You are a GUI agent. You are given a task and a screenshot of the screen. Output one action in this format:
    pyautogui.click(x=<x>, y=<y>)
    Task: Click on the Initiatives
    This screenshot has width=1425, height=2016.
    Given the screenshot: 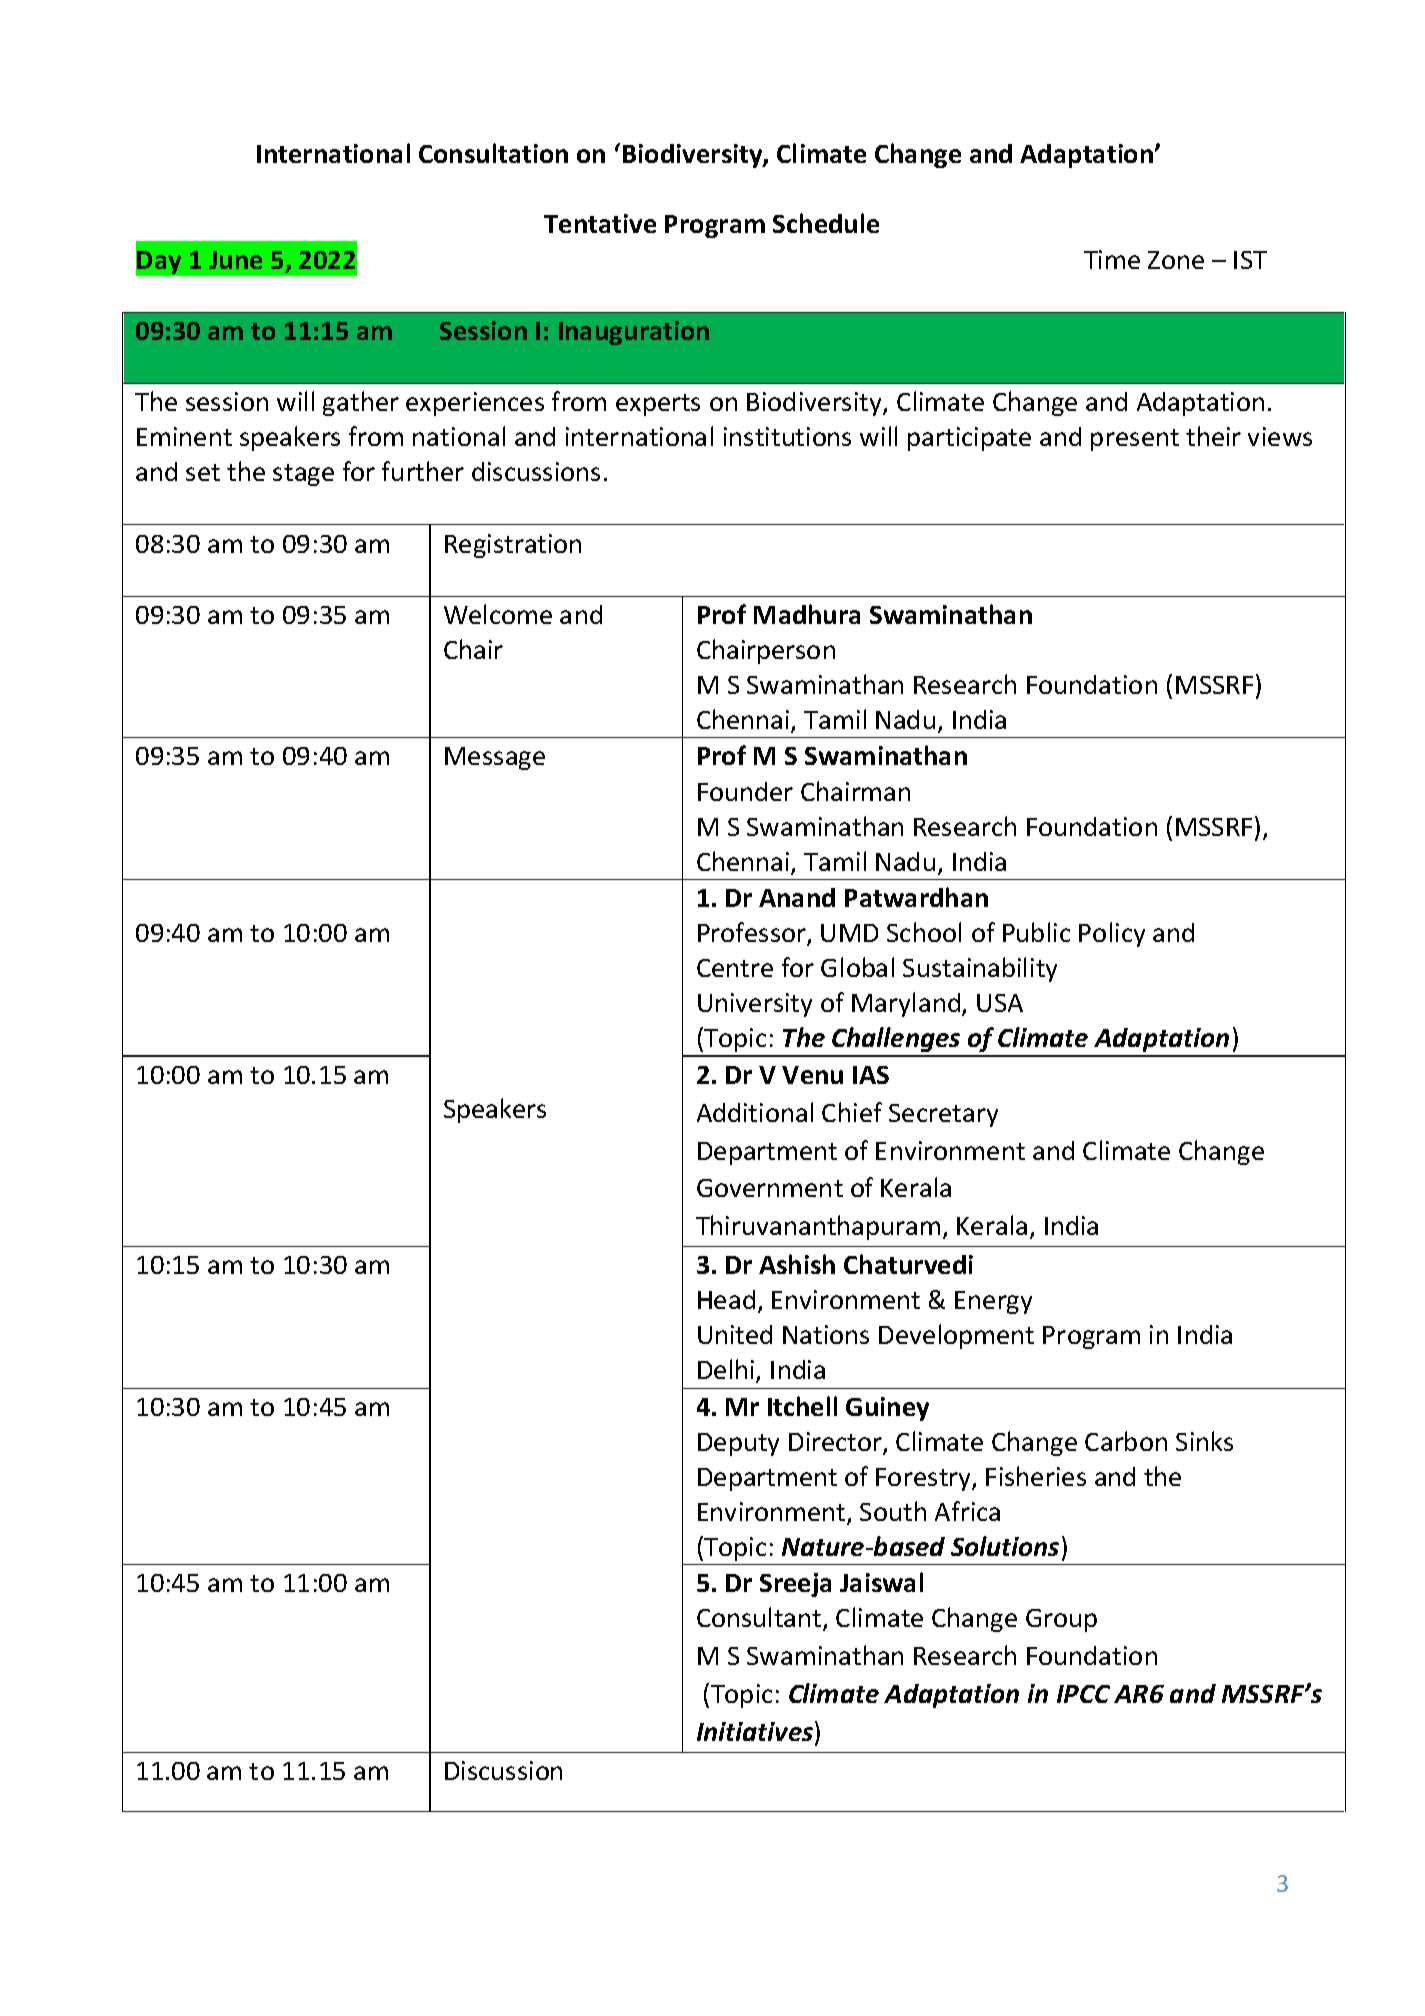 What is the action you would take?
    pyautogui.click(x=756, y=1732)
